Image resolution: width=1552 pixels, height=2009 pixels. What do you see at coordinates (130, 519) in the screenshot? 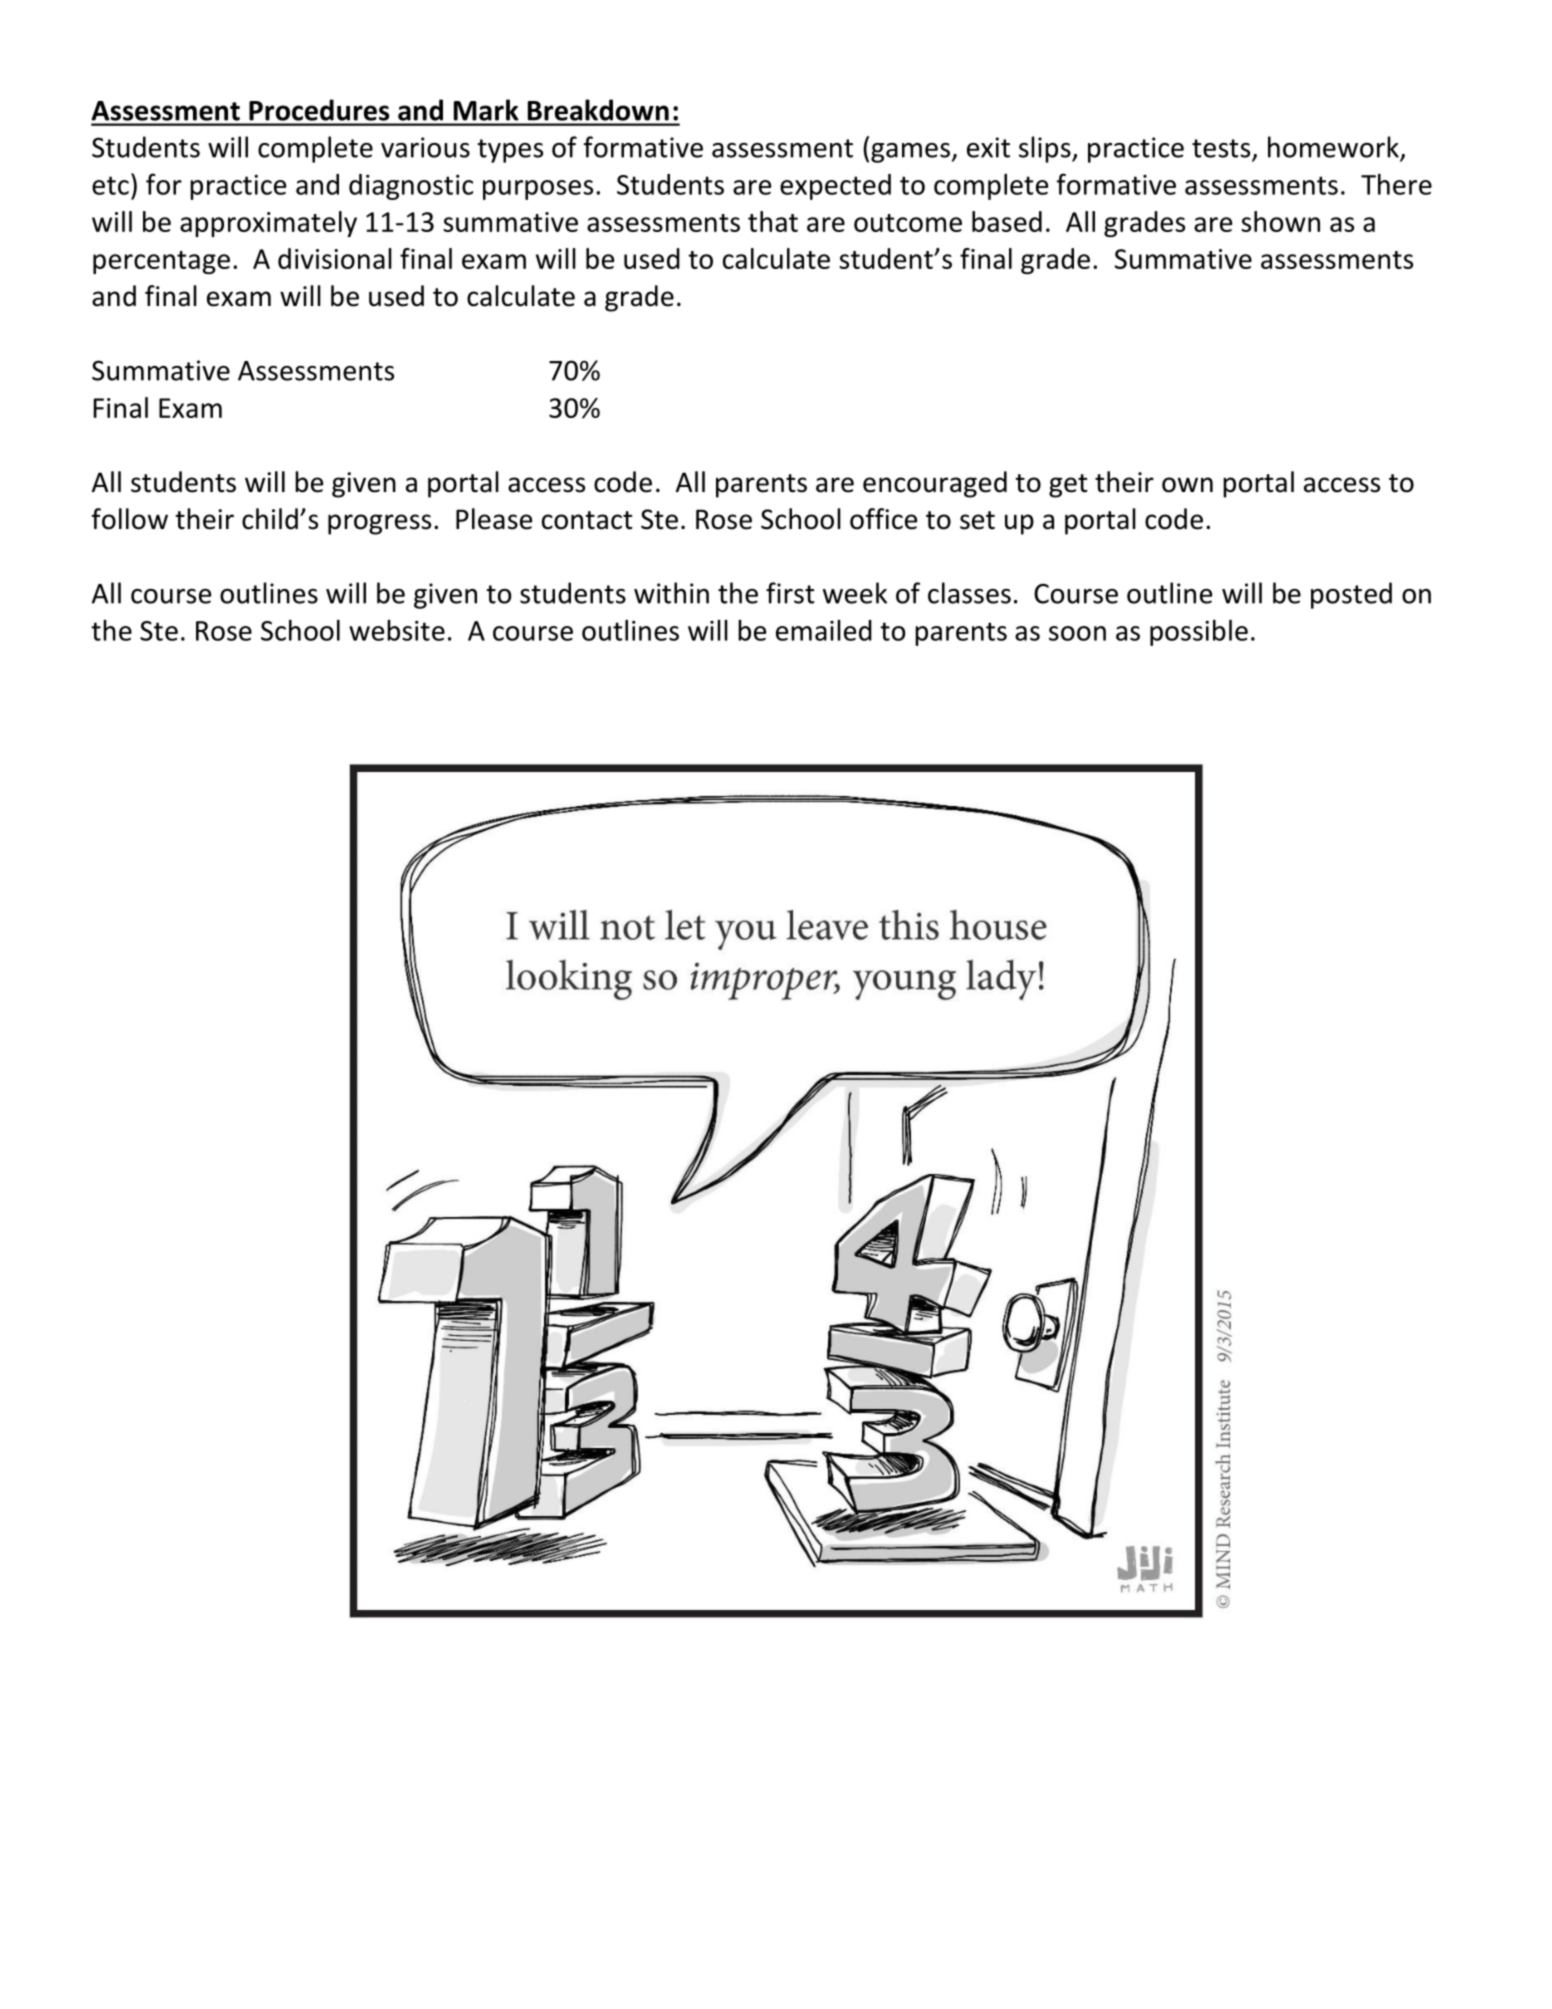
I see `follow` at bounding box center [130, 519].
